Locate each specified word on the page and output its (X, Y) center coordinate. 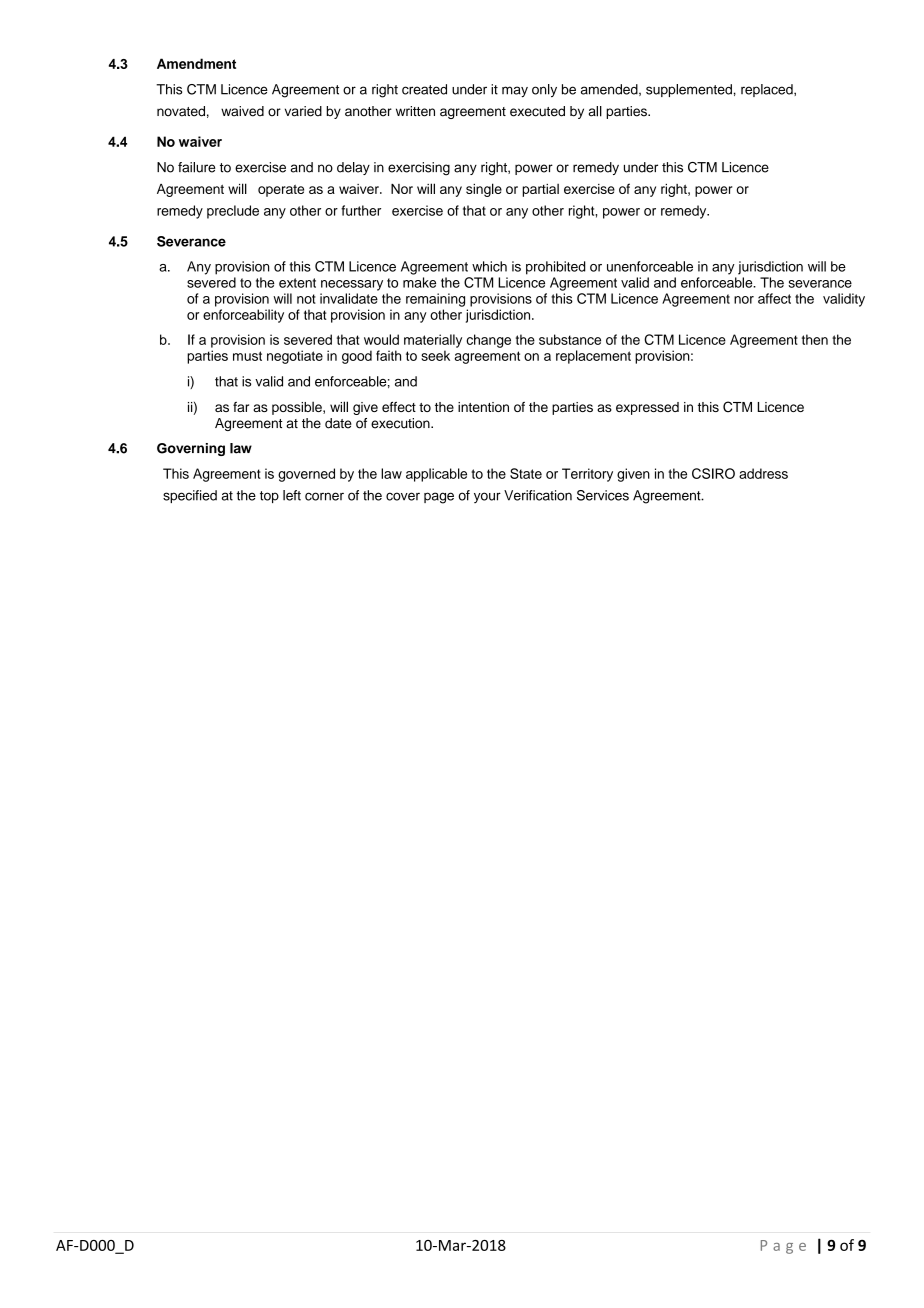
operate (281, 191)
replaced (768, 90)
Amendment (196, 63)
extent (297, 283)
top (269, 497)
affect (774, 298)
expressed (647, 408)
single (484, 190)
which (489, 266)
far (241, 407)
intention (483, 407)
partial (540, 190)
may (515, 92)
